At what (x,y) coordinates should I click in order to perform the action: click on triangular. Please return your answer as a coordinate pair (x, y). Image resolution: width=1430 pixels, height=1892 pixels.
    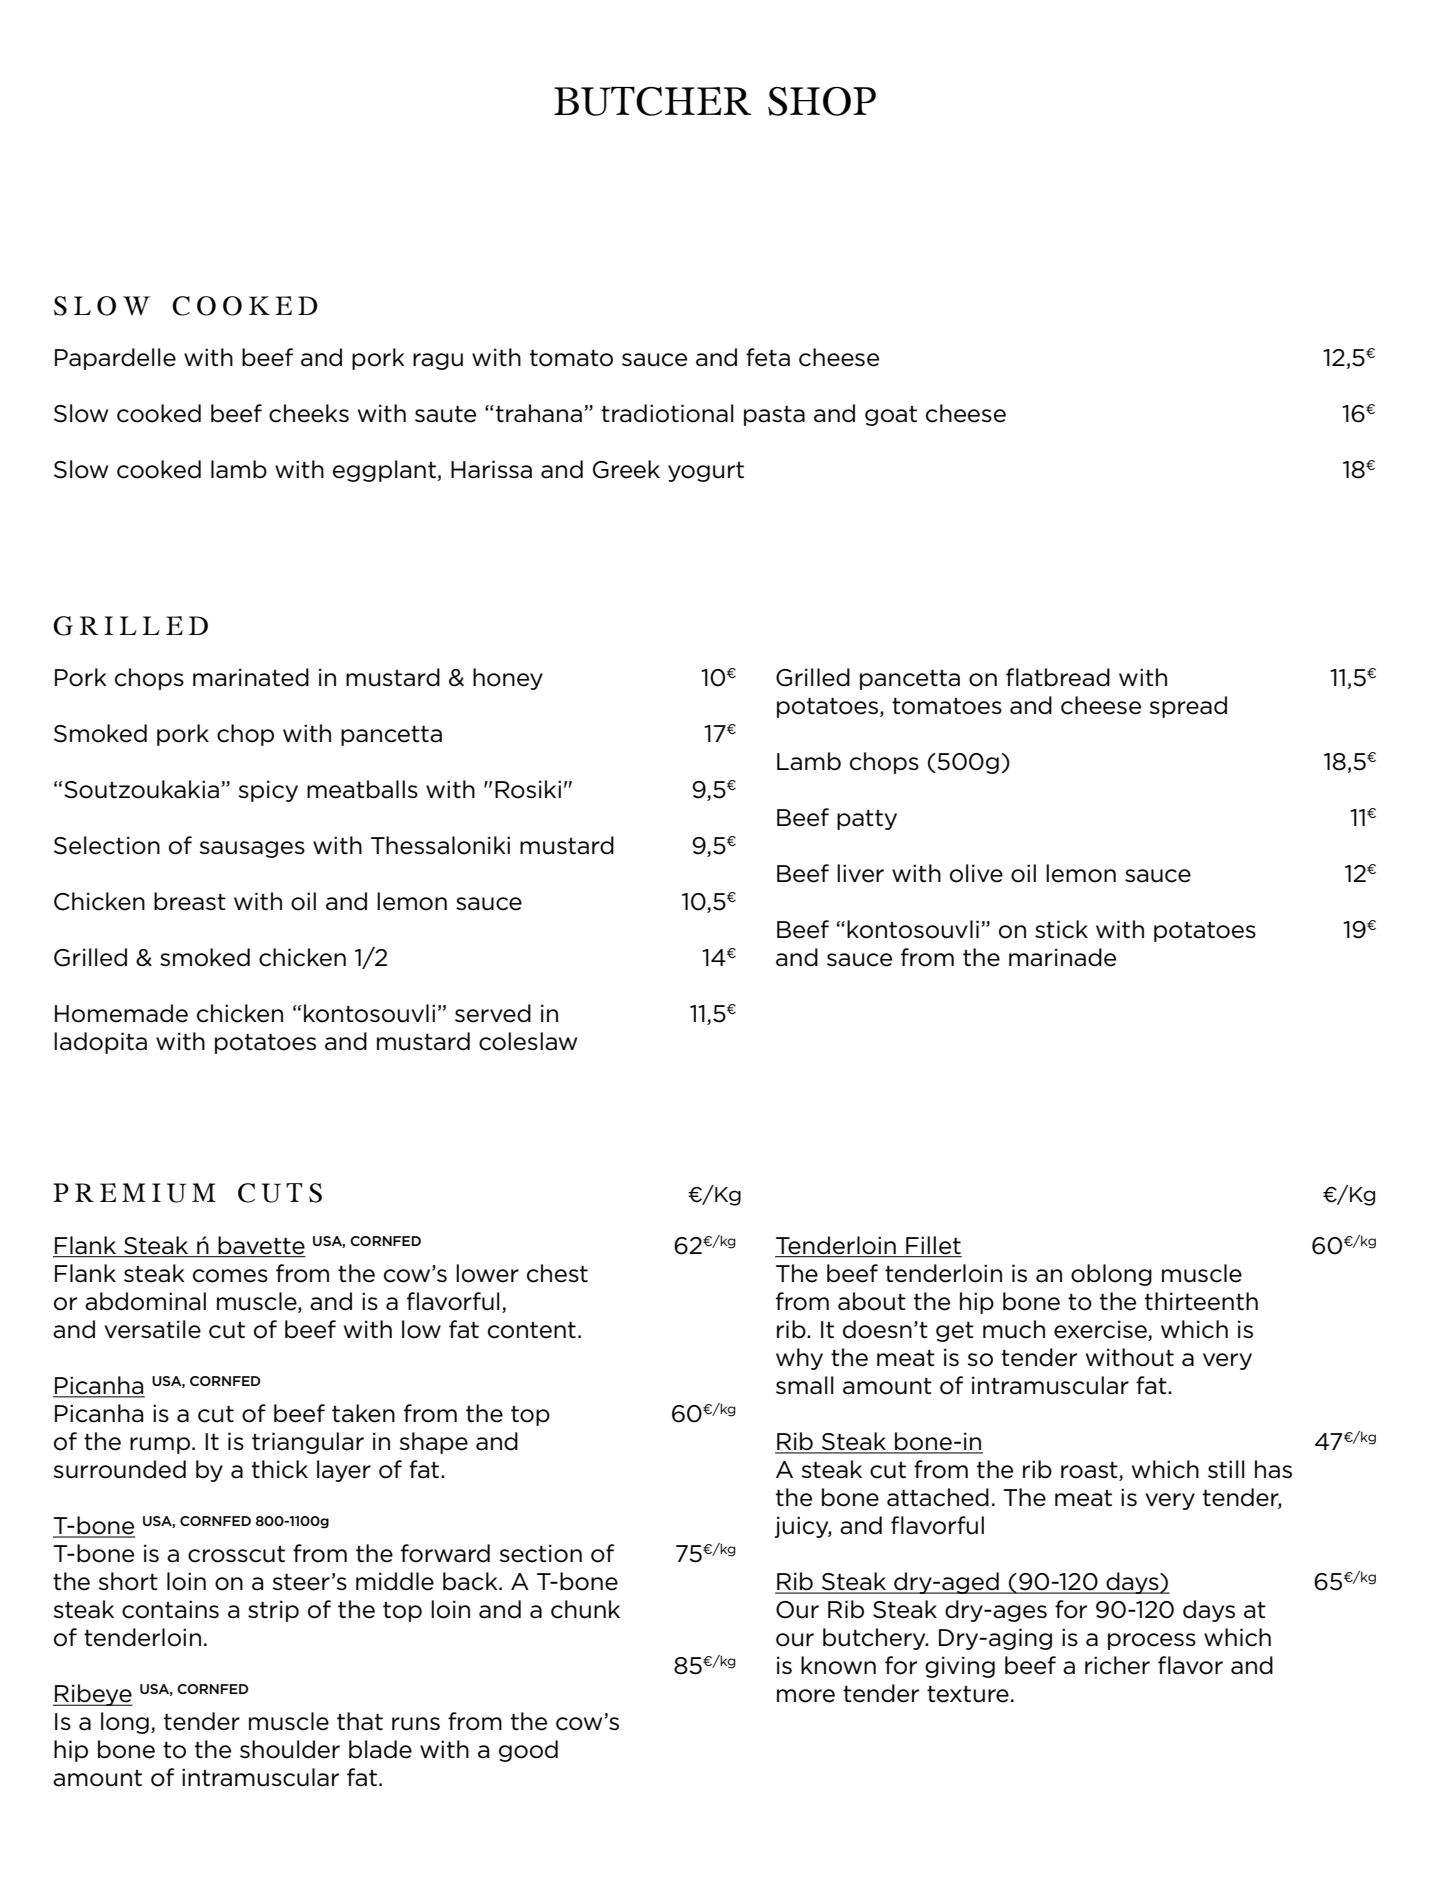
    Looking at the image, I should click on (308, 1443).
